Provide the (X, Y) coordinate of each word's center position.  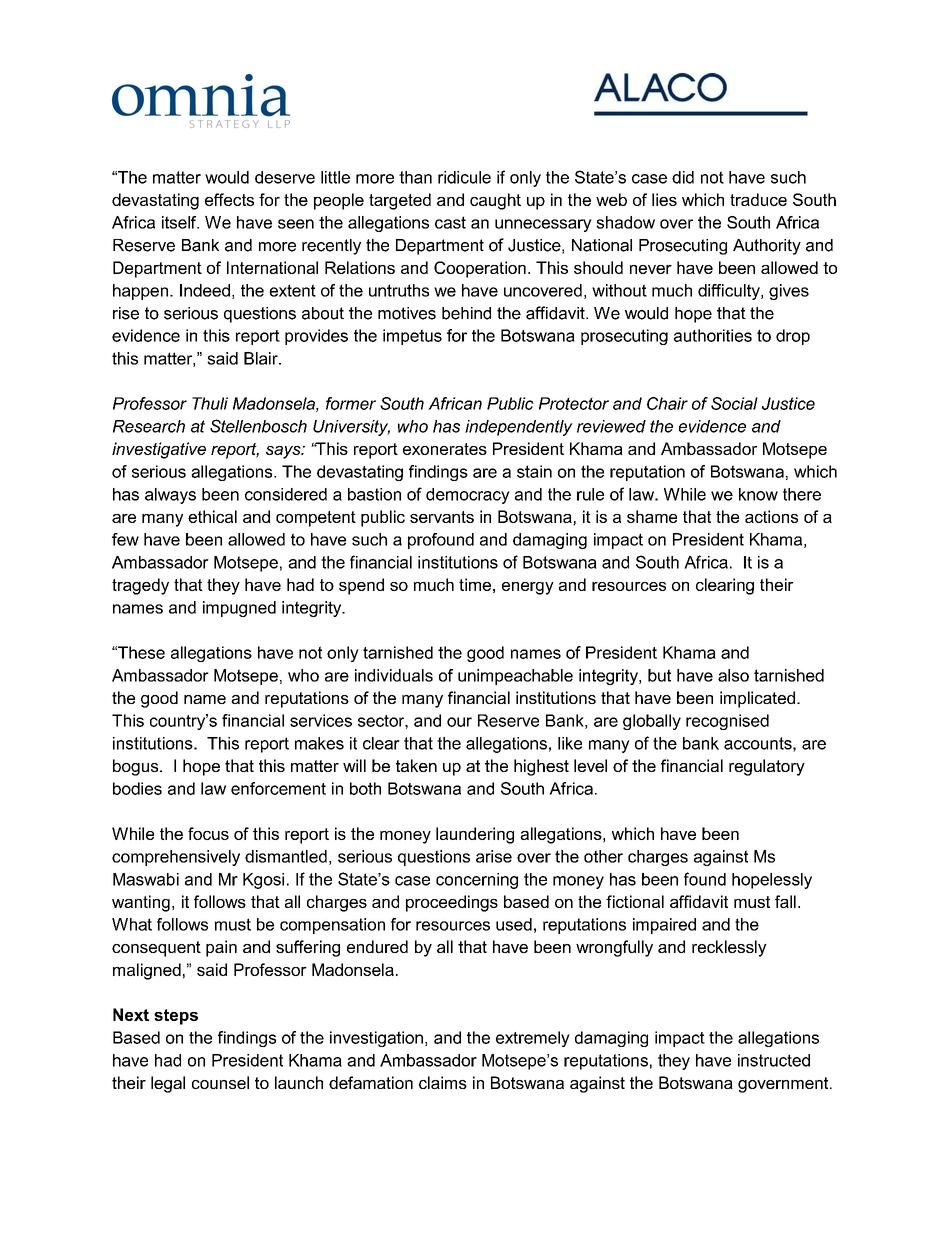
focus (208, 833)
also (733, 675)
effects (229, 199)
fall (785, 901)
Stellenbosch (258, 426)
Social (734, 403)
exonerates (445, 449)
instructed (774, 1060)
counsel (220, 1082)
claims (443, 1082)
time (475, 584)
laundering (475, 835)
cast (450, 222)
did (683, 177)
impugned (239, 609)
